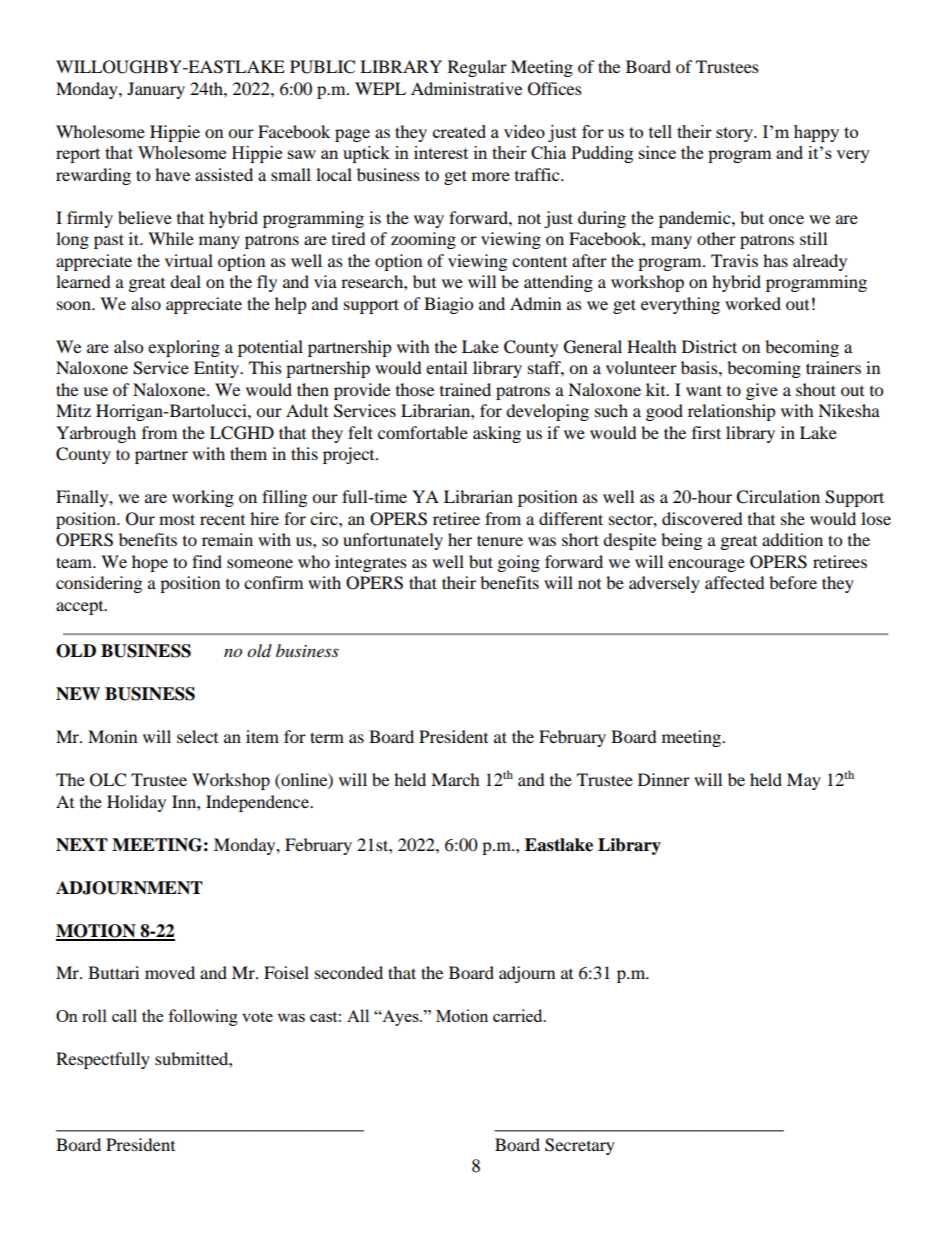 The width and height of the page is (952, 1233). I want to click on Secretary, so click(580, 1146).
